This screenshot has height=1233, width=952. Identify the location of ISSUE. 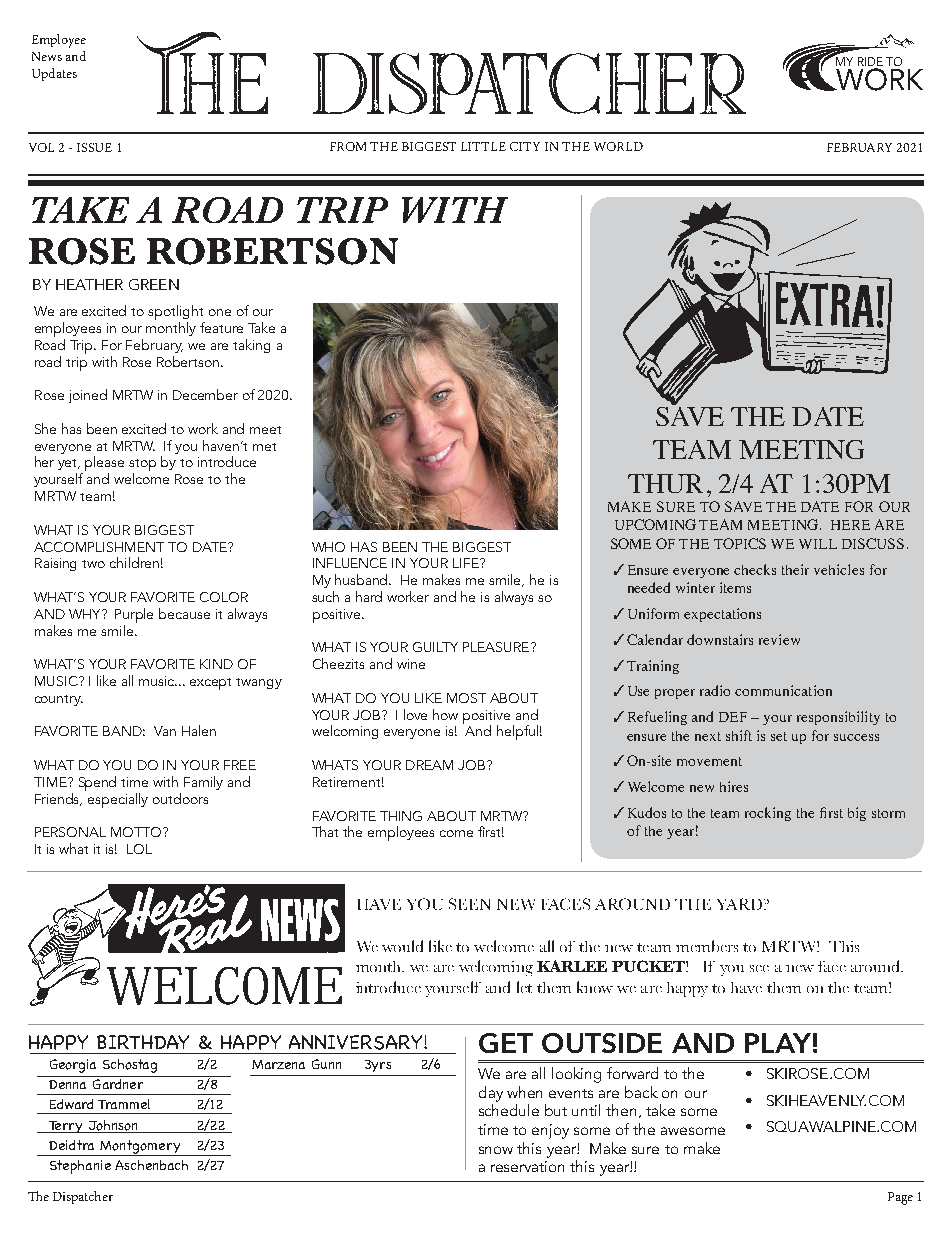
(94, 147).
